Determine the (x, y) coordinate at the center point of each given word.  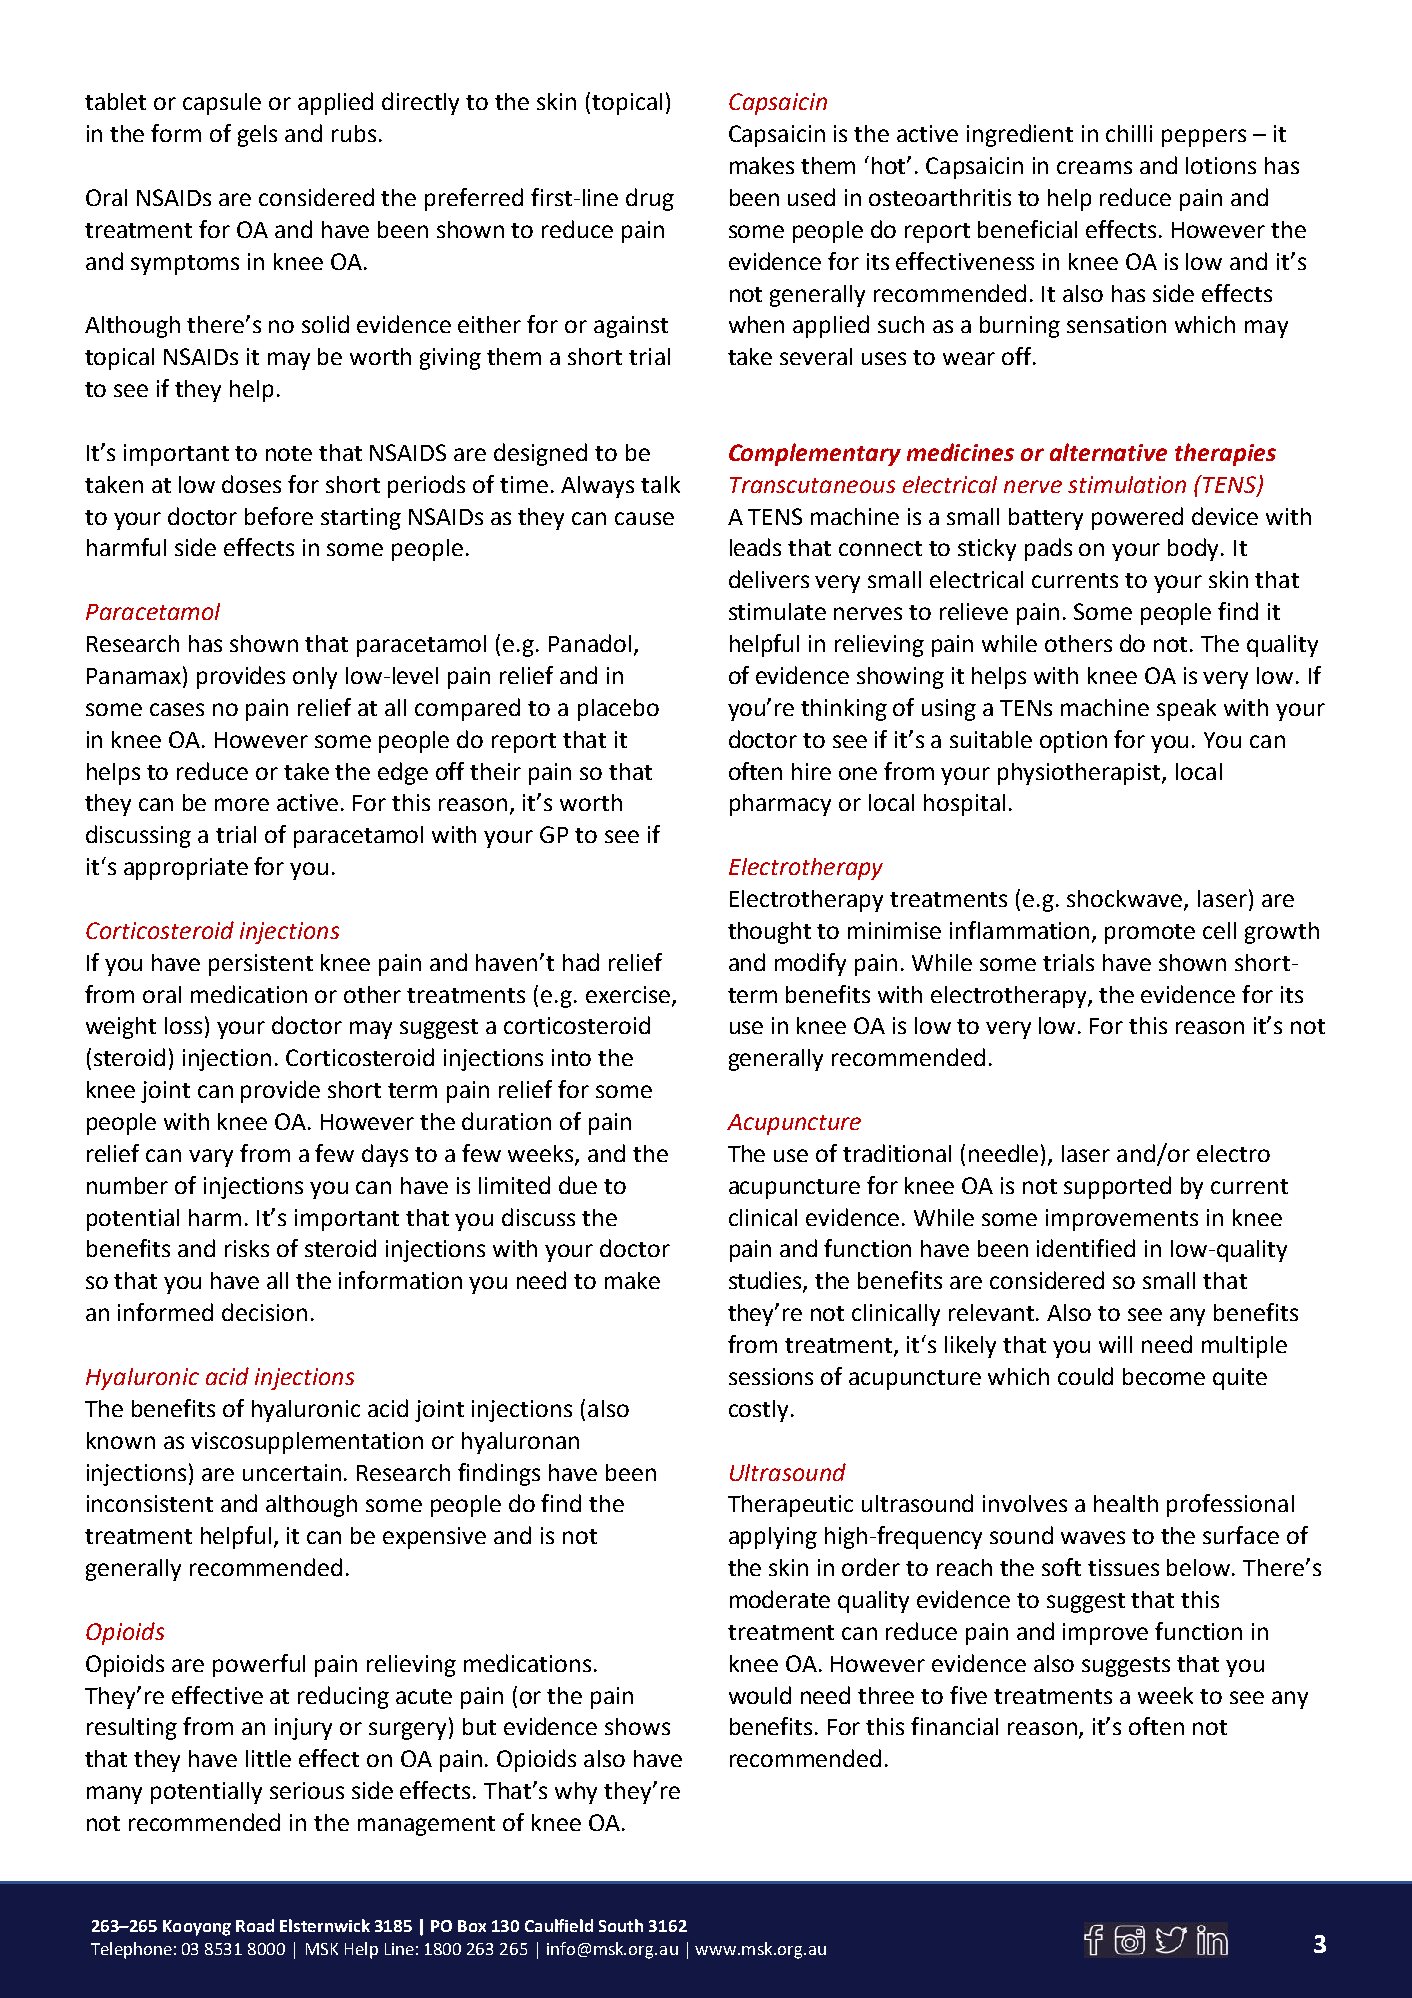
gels (257, 136)
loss (183, 1025)
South (621, 1925)
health (1126, 1503)
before (279, 516)
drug (650, 199)
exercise (629, 995)
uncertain (292, 1472)
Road (255, 1925)
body (1195, 549)
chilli (1129, 133)
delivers (769, 579)
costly (758, 1411)
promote (1150, 934)
